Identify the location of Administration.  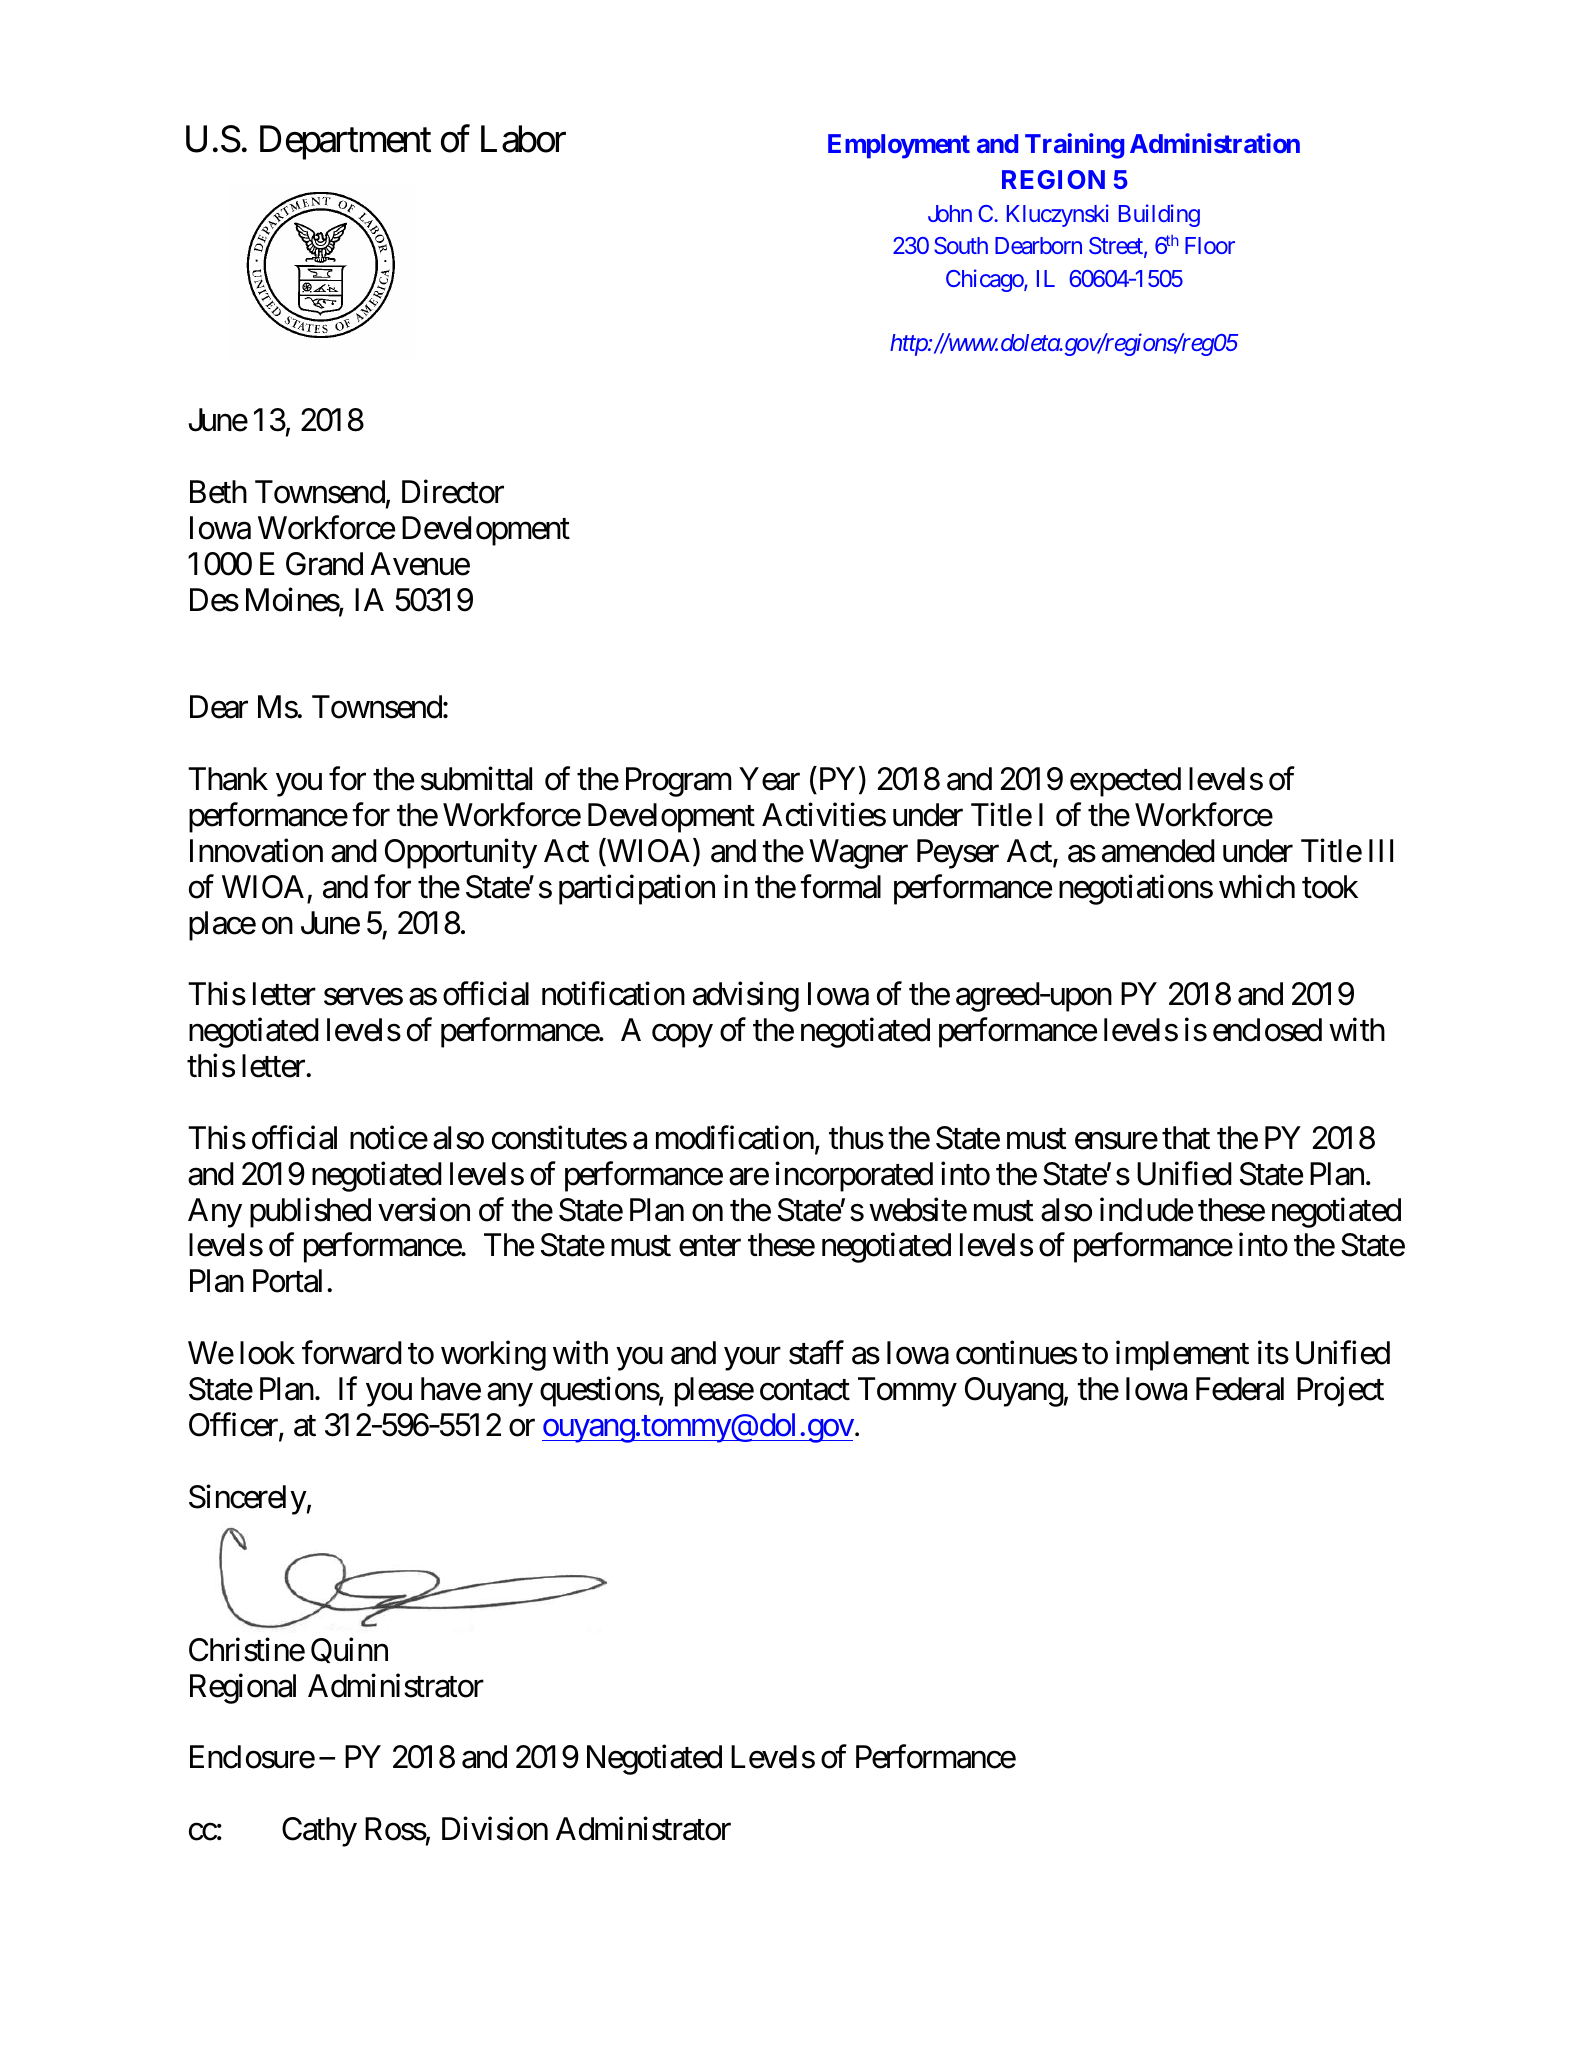
(1215, 143).
